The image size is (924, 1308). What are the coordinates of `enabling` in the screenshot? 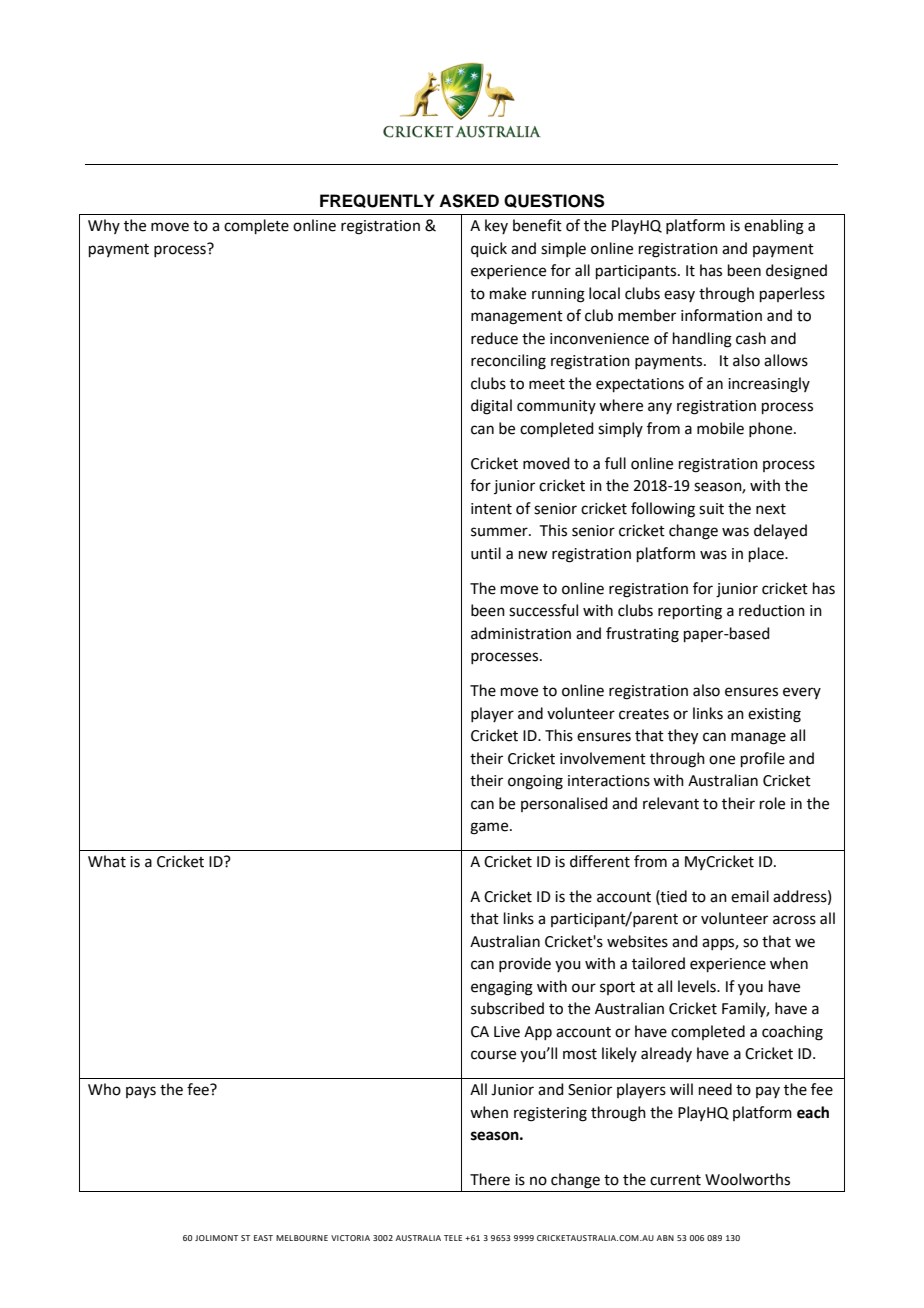 It's located at (774, 227).
